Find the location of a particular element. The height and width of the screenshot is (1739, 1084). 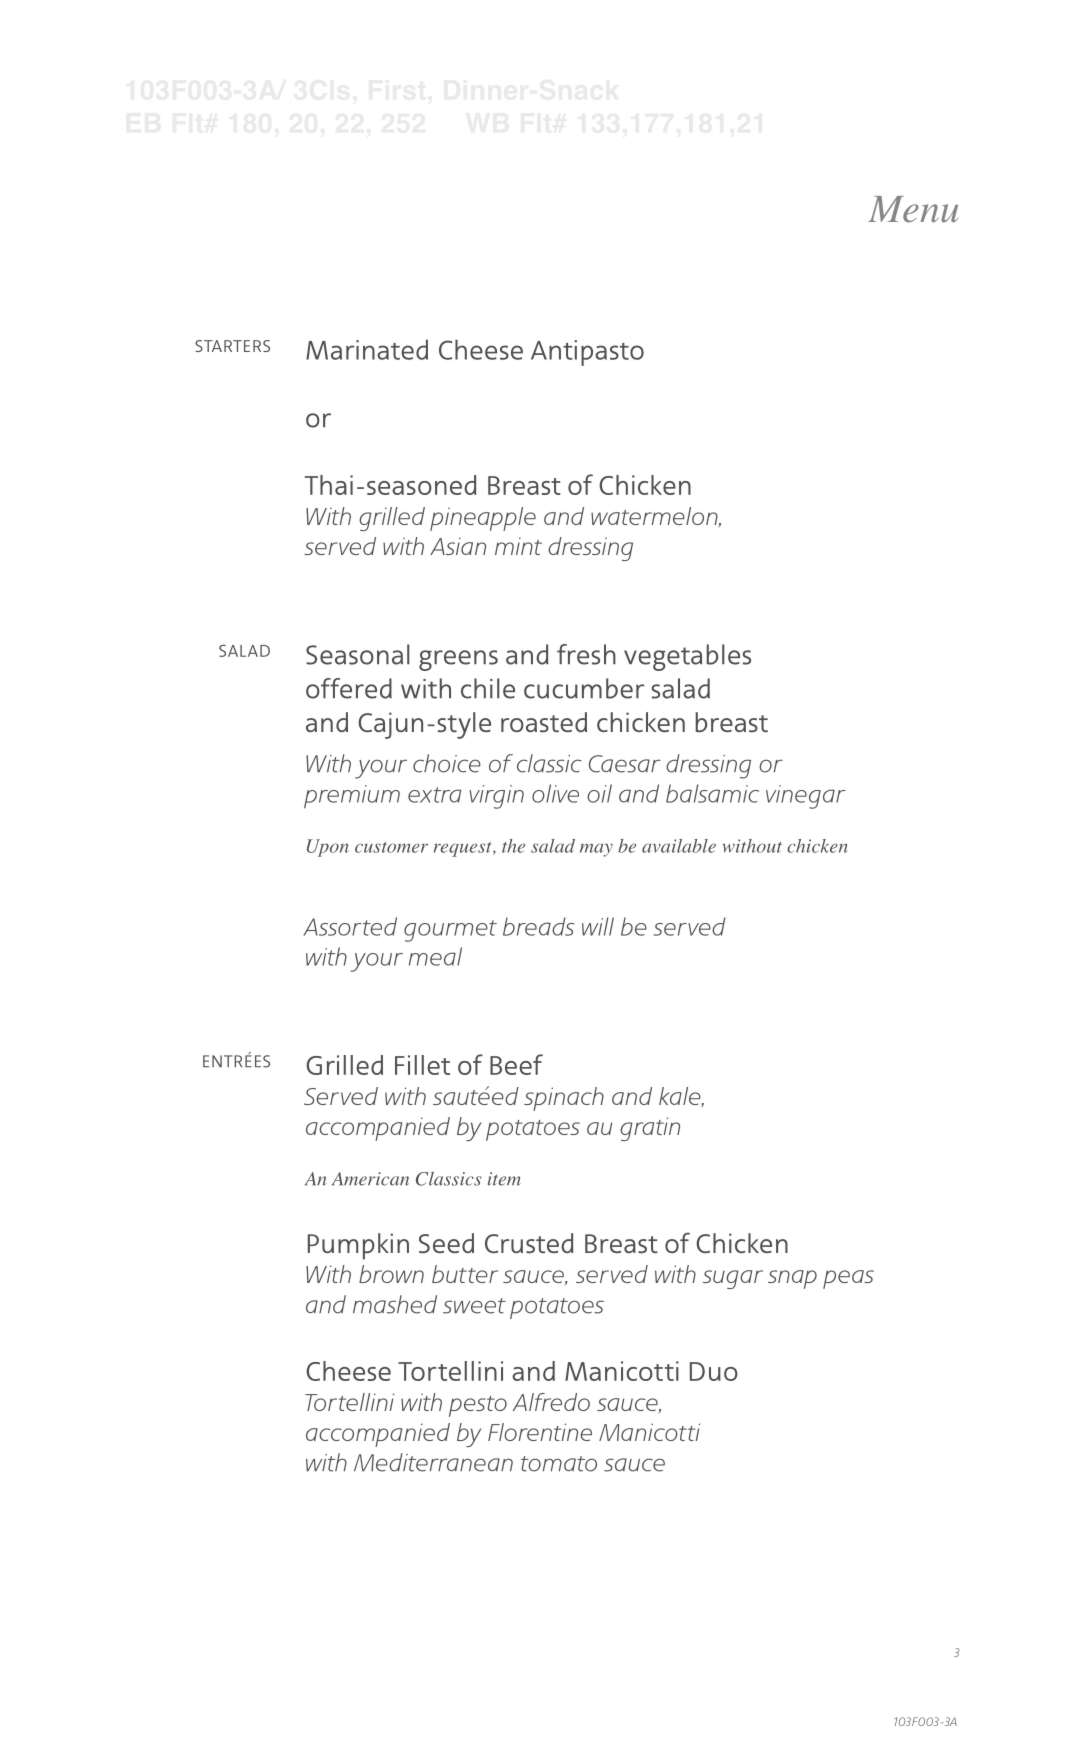

Beef is located at coordinates (516, 1064).
